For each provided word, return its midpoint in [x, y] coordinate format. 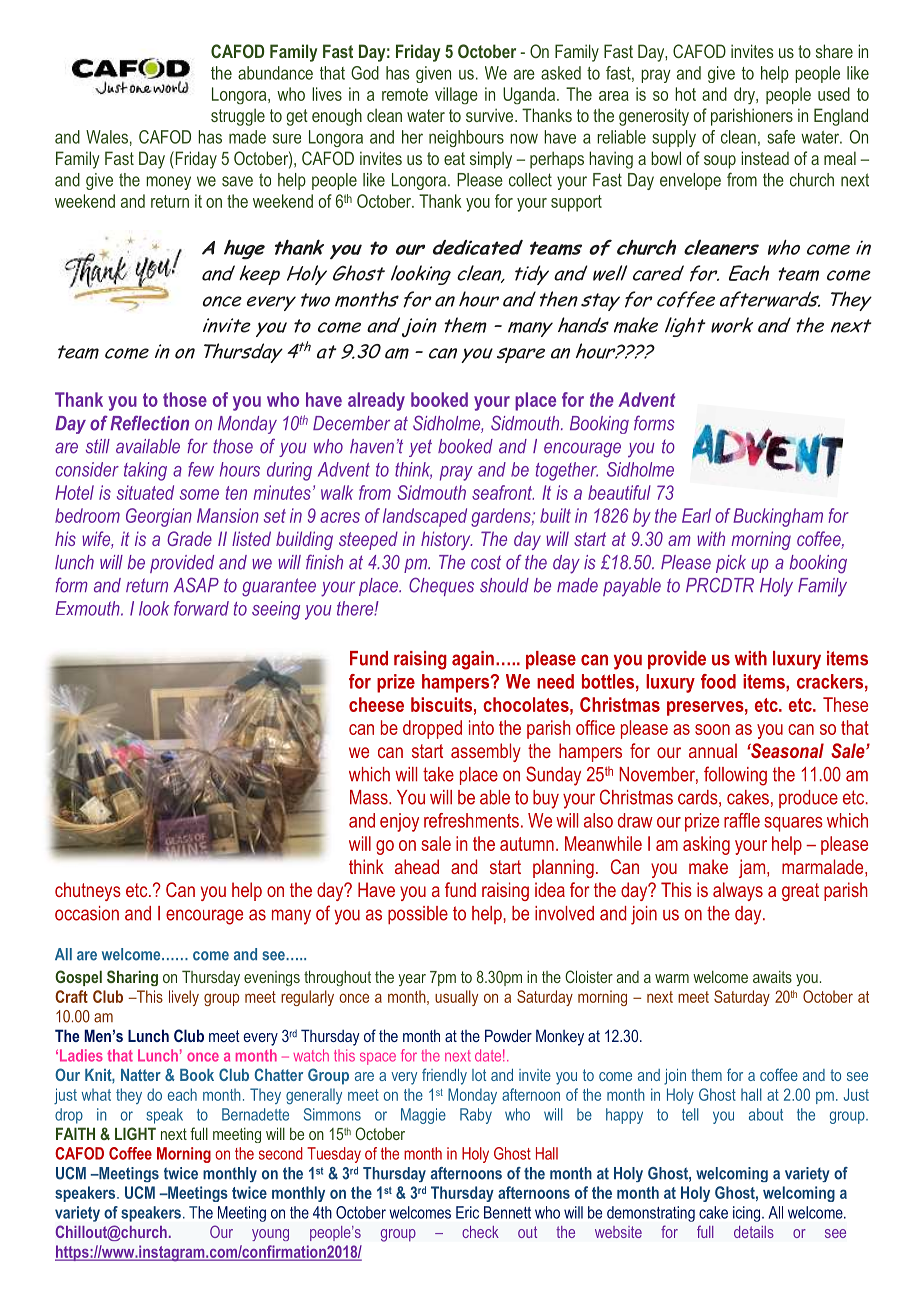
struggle [238, 117]
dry [745, 96]
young [270, 1235]
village [456, 95]
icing [748, 1214]
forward [201, 608]
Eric [467, 1212]
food [718, 681]
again [473, 660]
